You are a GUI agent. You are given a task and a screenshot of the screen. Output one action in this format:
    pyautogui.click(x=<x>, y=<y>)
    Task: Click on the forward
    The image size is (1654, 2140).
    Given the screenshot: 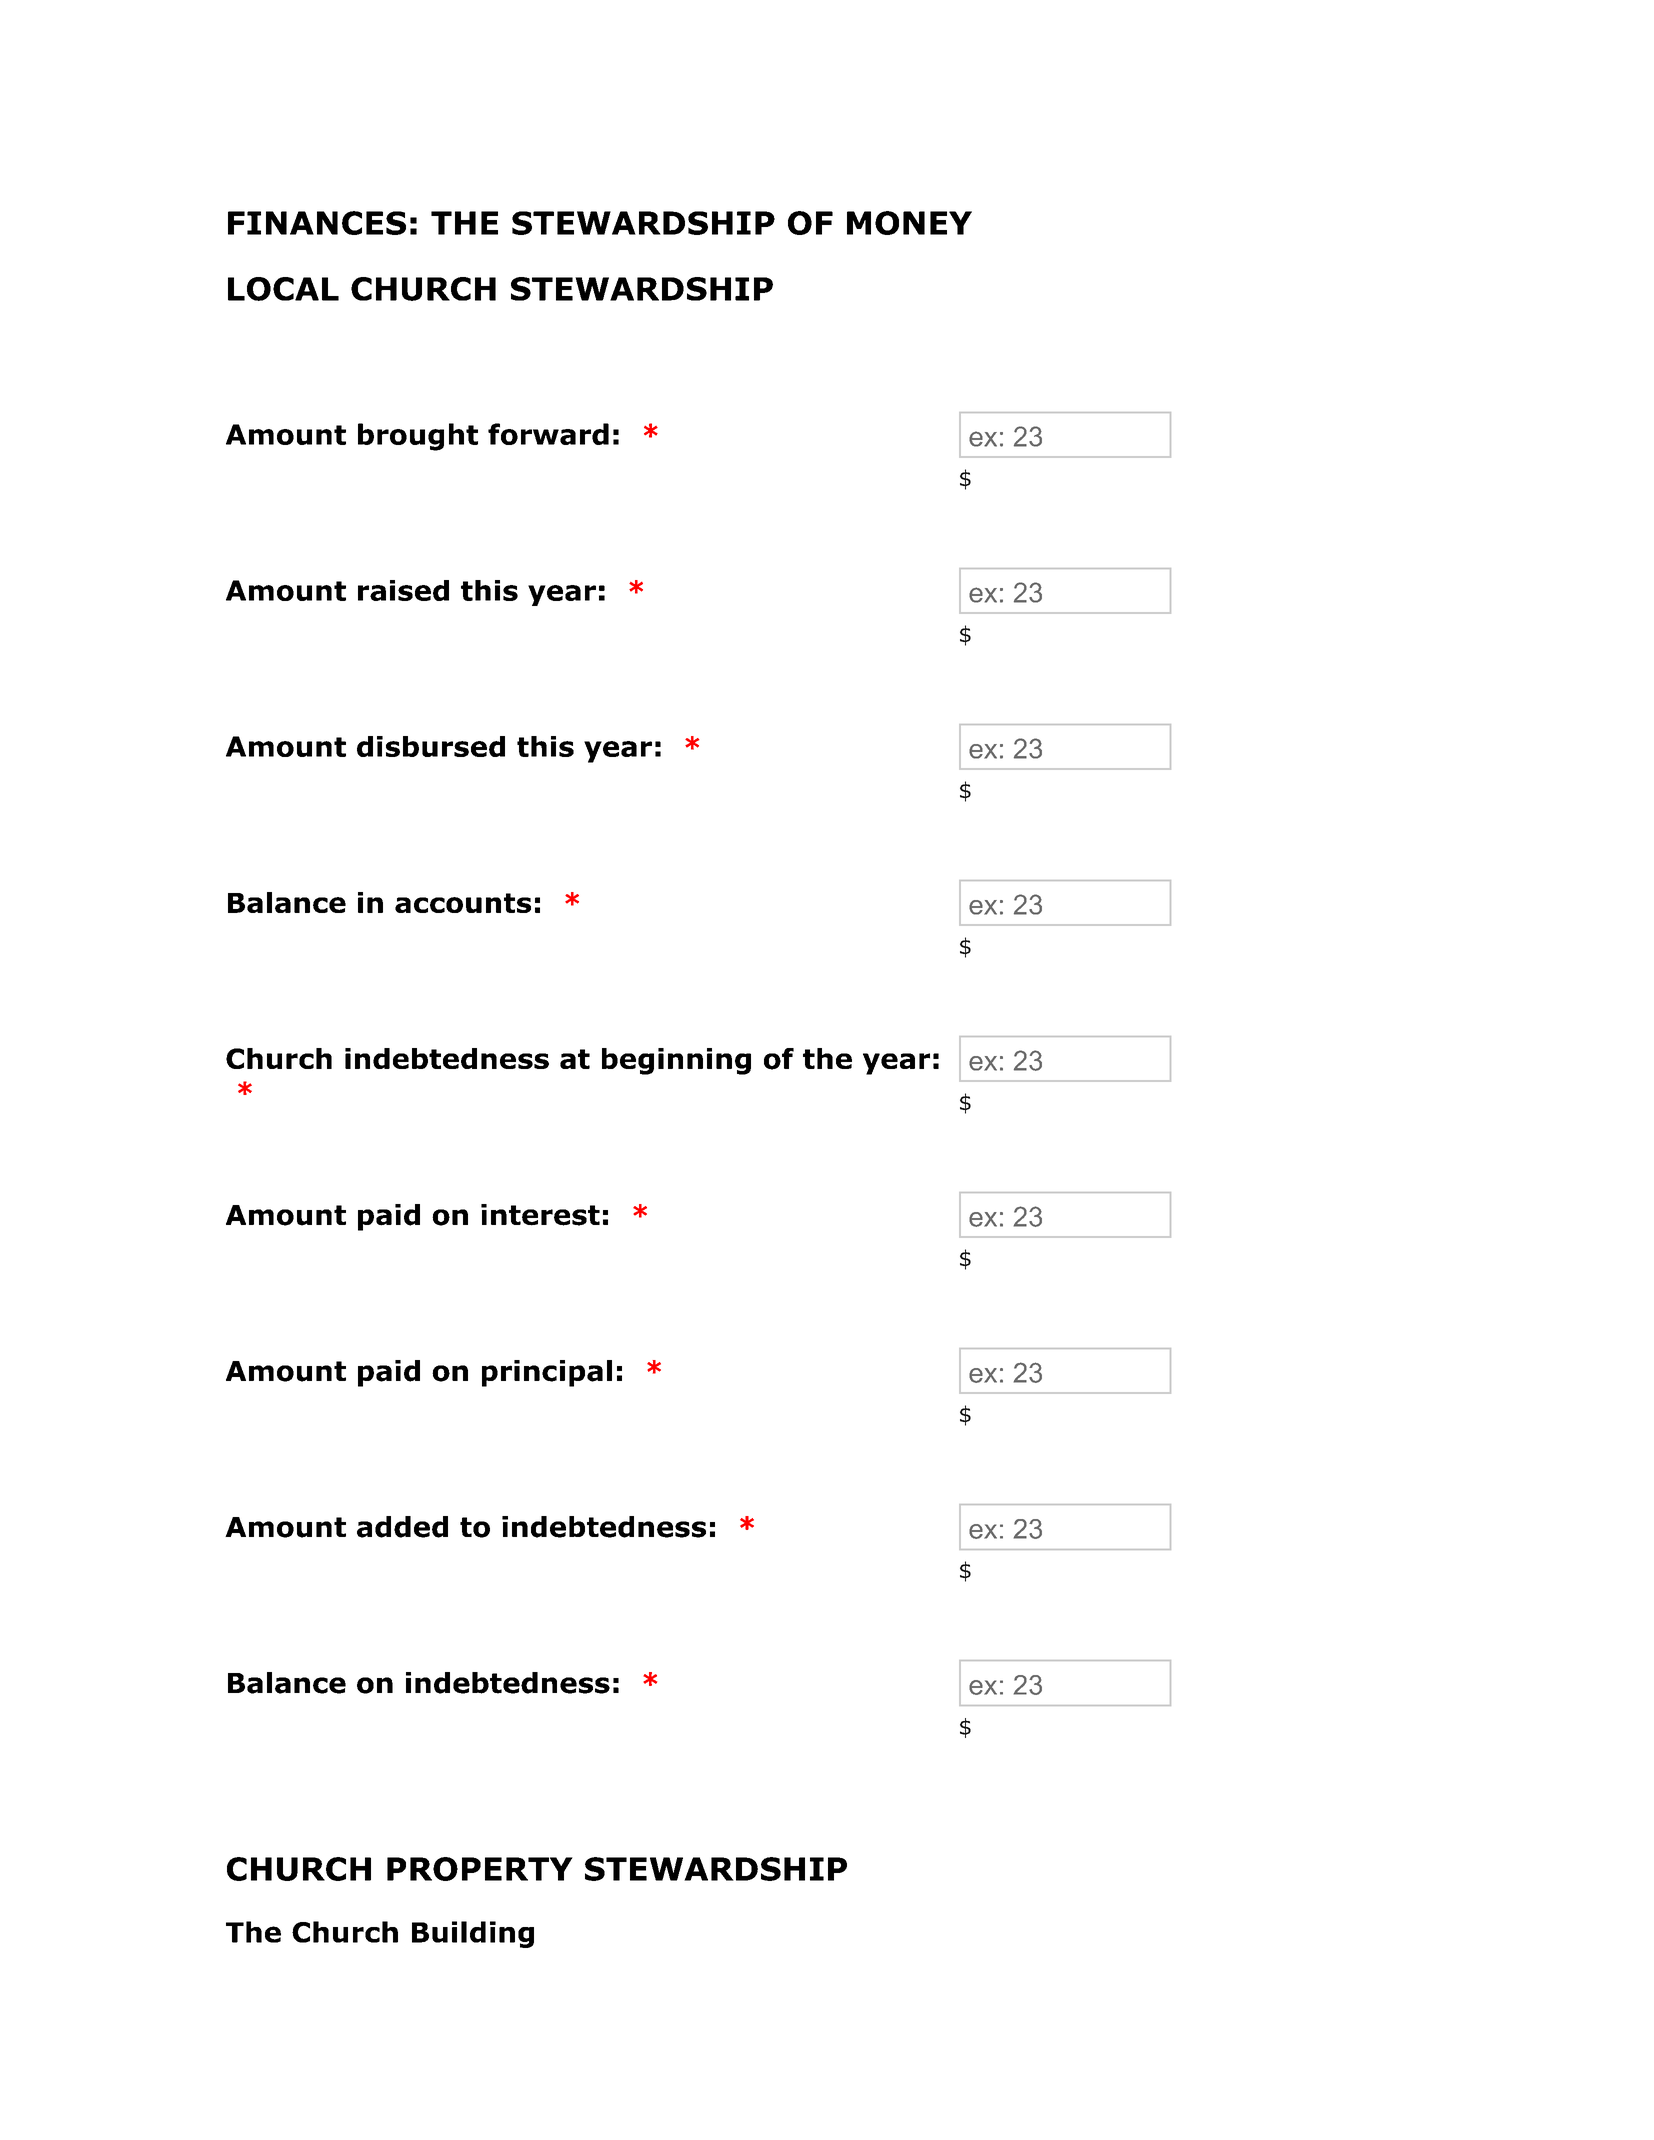 What is the action you would take?
    pyautogui.click(x=548, y=434)
